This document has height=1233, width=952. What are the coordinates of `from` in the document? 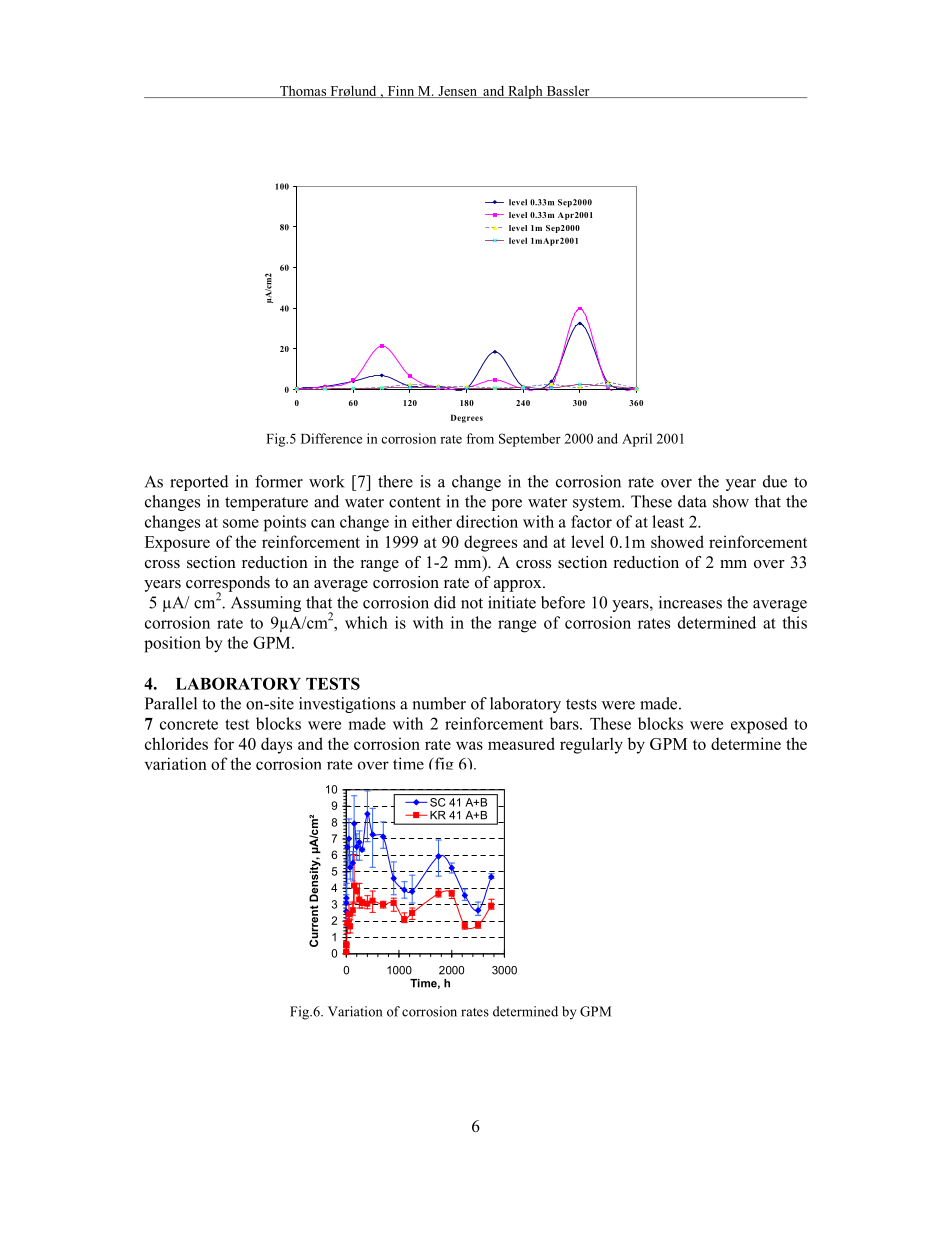 It's located at (480, 438).
